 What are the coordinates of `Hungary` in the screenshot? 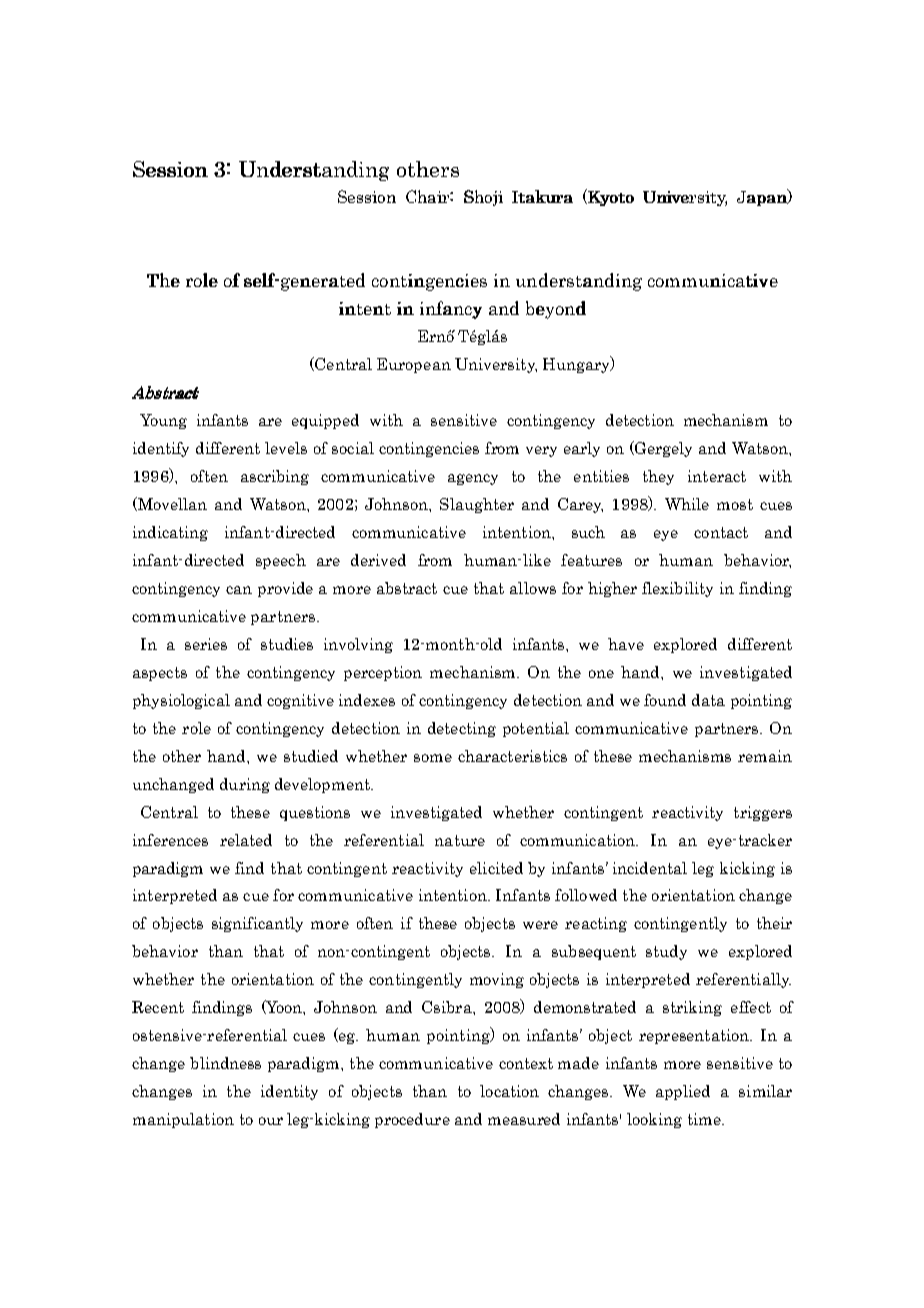 It's located at (577, 364).
